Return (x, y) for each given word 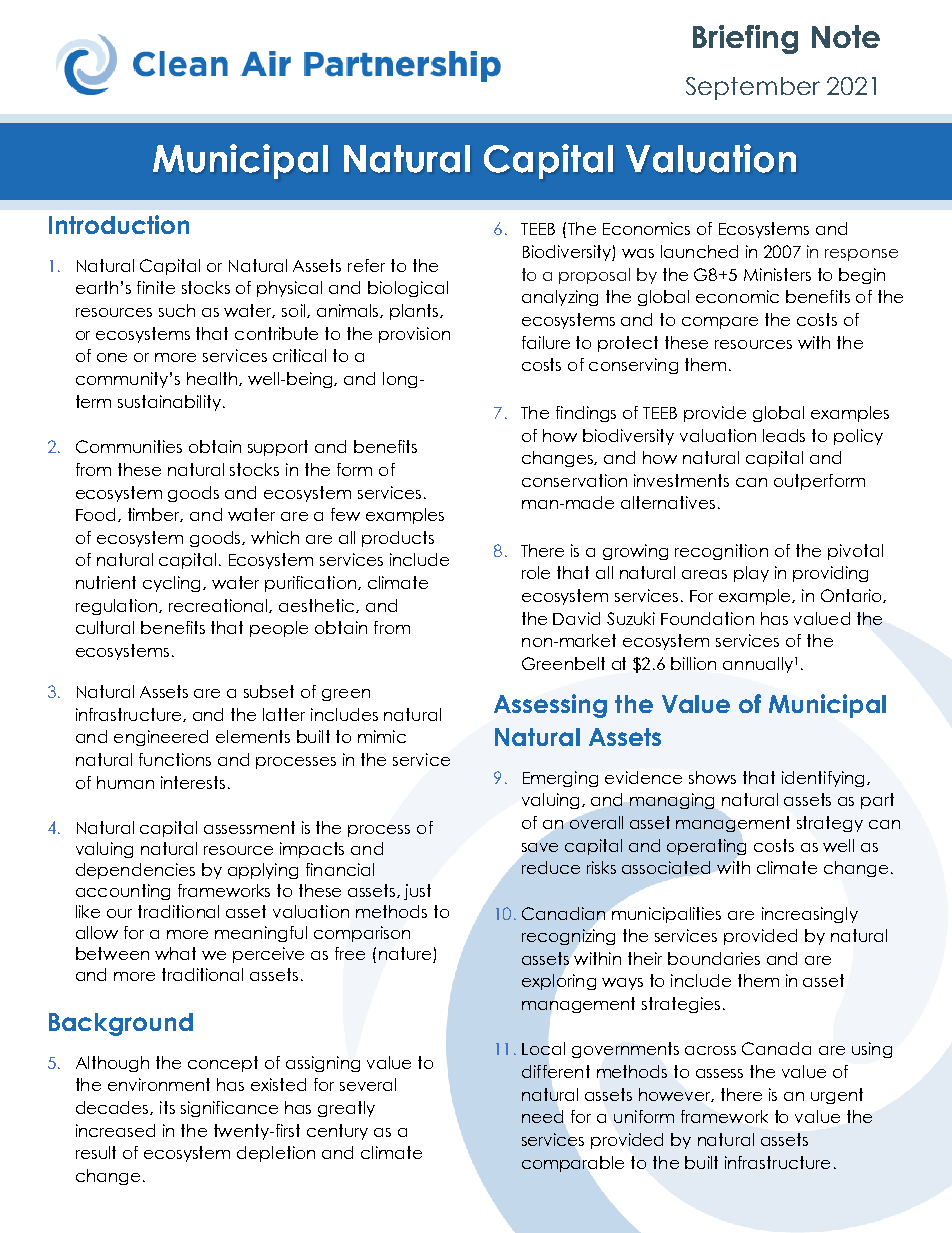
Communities (129, 446)
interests (193, 782)
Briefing (745, 39)
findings (586, 414)
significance (229, 1109)
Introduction (119, 224)
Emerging (560, 779)
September (753, 88)
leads (784, 435)
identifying (825, 779)
